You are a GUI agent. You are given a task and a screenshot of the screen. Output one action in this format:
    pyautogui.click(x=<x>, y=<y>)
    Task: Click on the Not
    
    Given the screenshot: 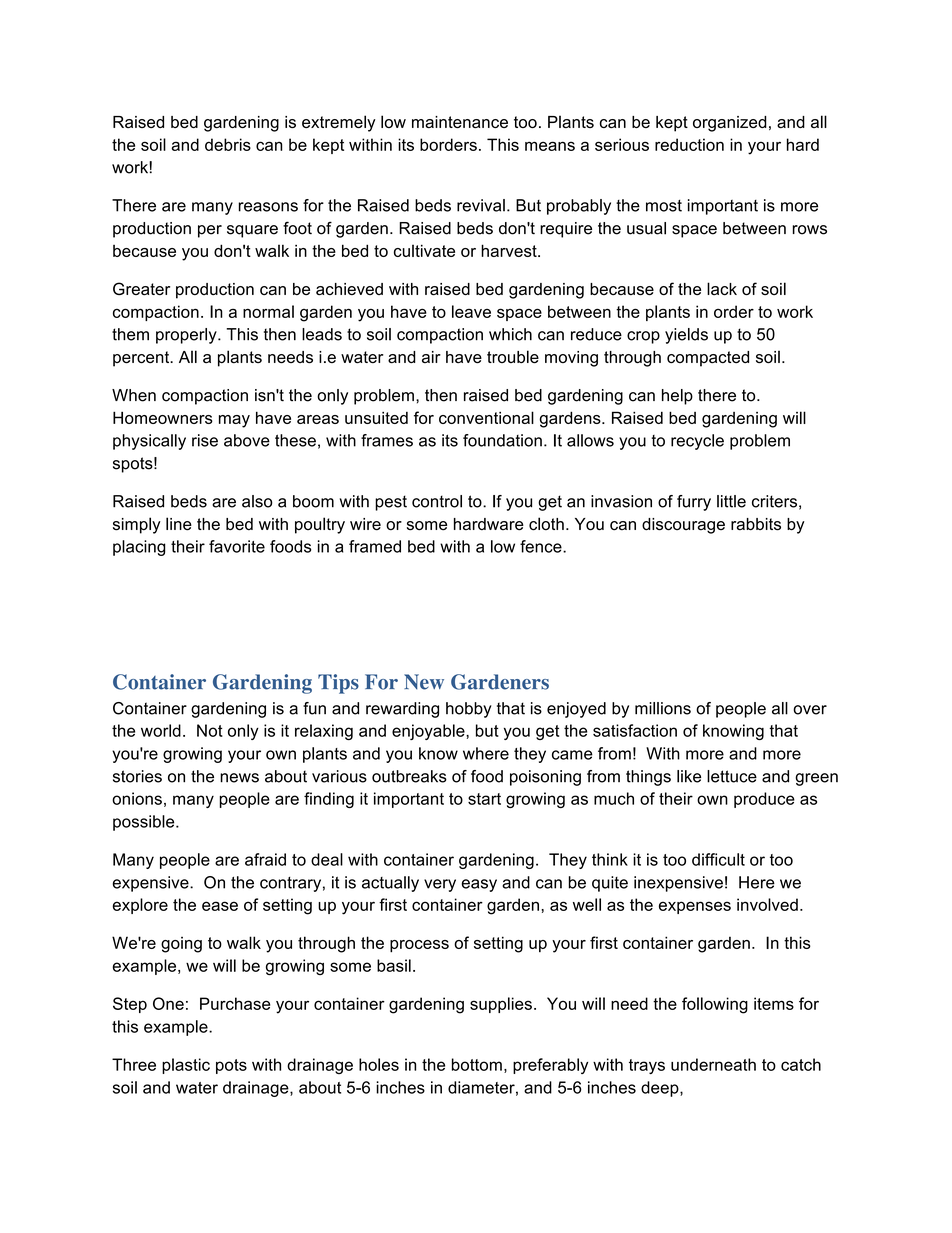 What is the action you would take?
    pyautogui.click(x=210, y=730)
